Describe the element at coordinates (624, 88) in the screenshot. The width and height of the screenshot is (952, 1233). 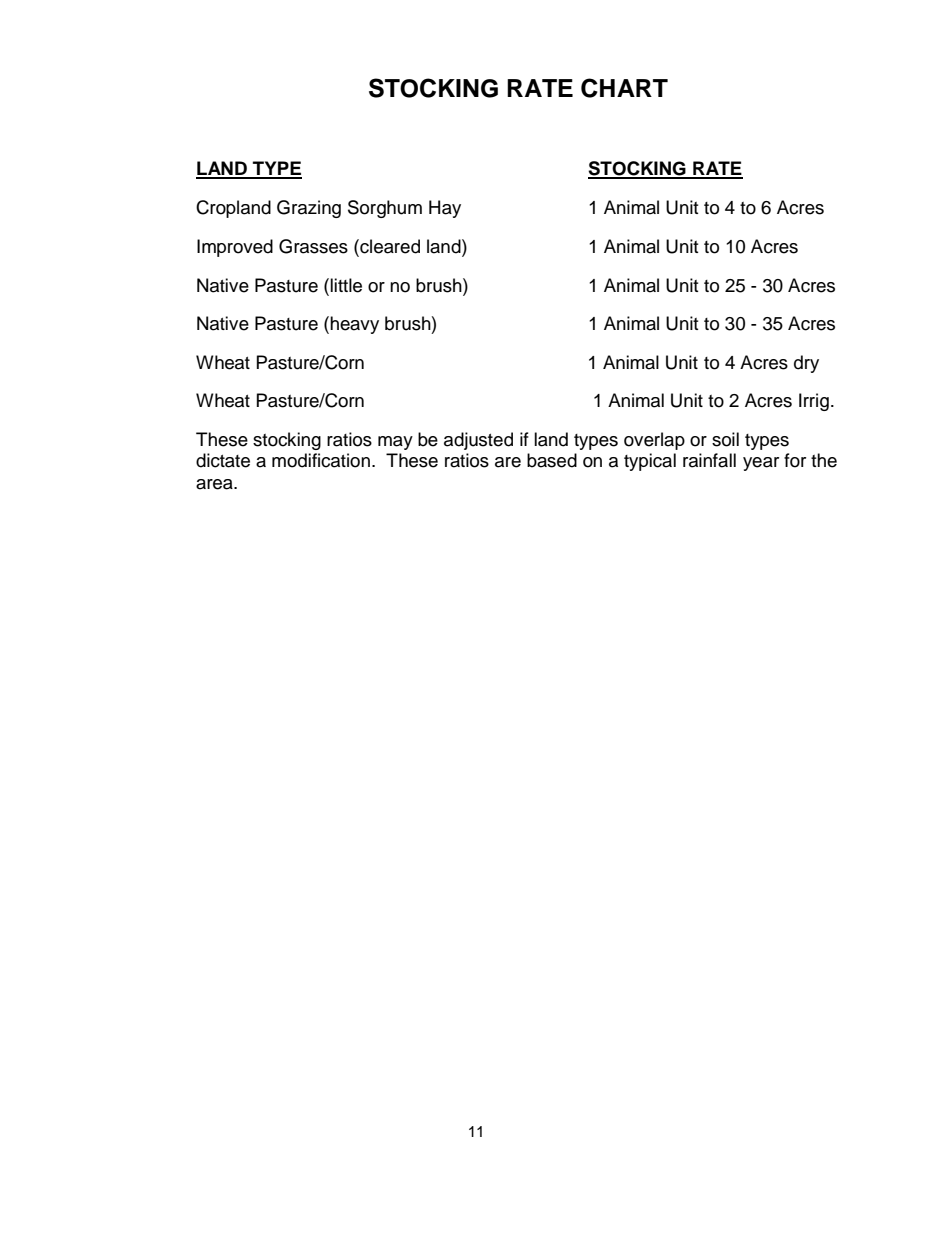
I see `CHART` at that location.
